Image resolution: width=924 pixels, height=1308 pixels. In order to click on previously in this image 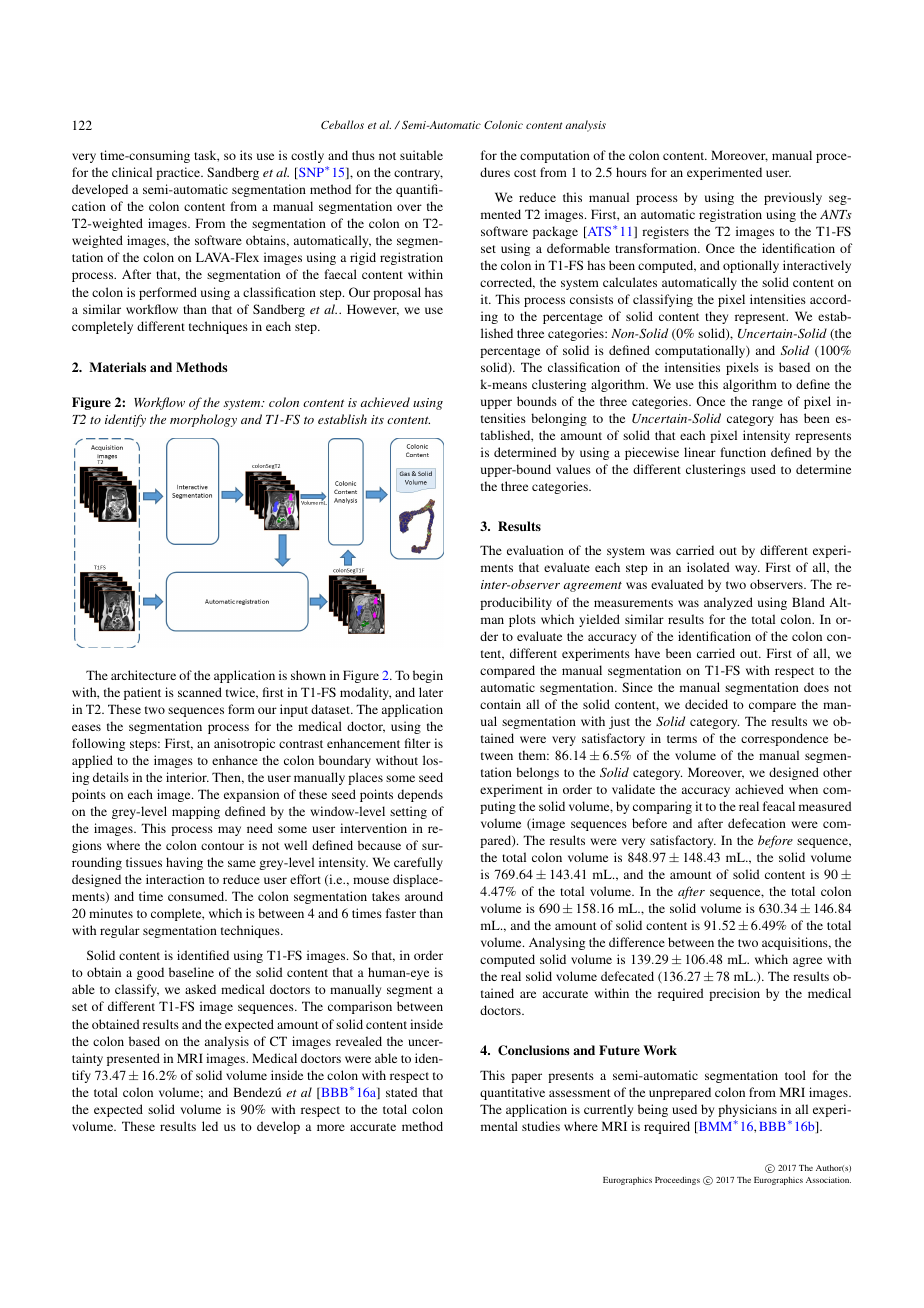, I will do `click(793, 198)`.
